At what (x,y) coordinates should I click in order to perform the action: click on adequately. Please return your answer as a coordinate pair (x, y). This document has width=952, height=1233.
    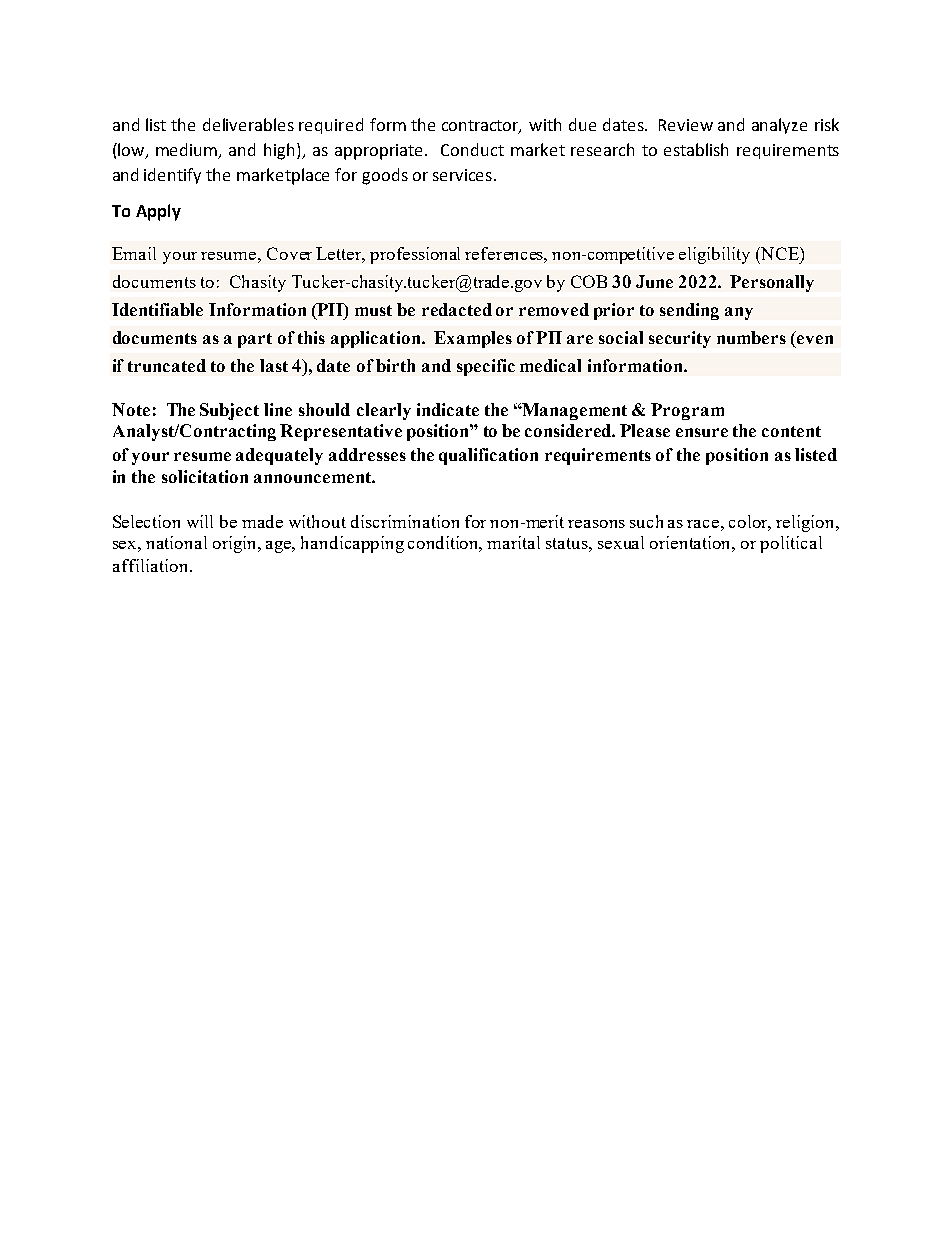
    Looking at the image, I should click on (279, 456).
